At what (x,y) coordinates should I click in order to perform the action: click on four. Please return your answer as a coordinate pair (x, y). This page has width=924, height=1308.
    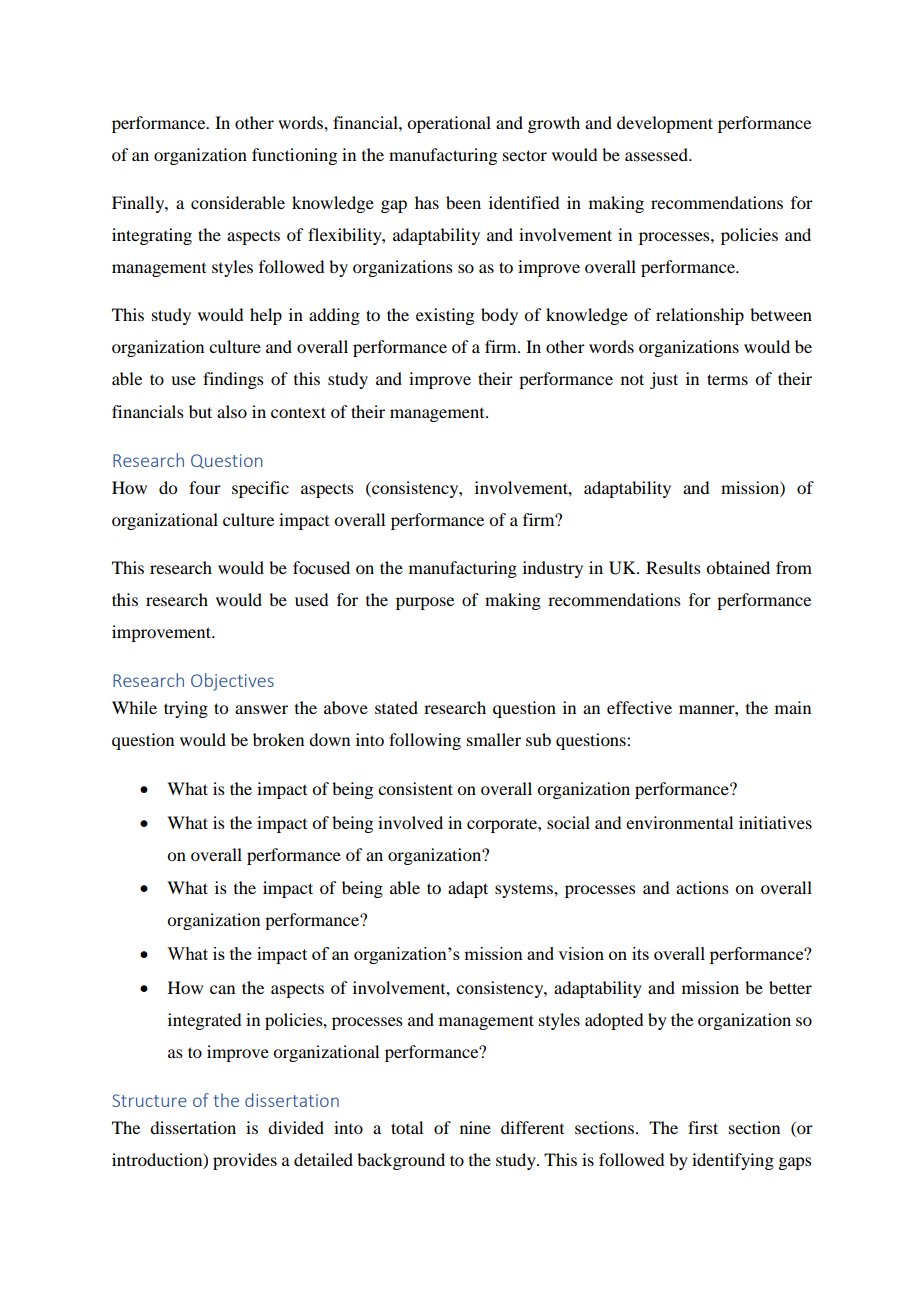
    Looking at the image, I should click on (205, 487).
